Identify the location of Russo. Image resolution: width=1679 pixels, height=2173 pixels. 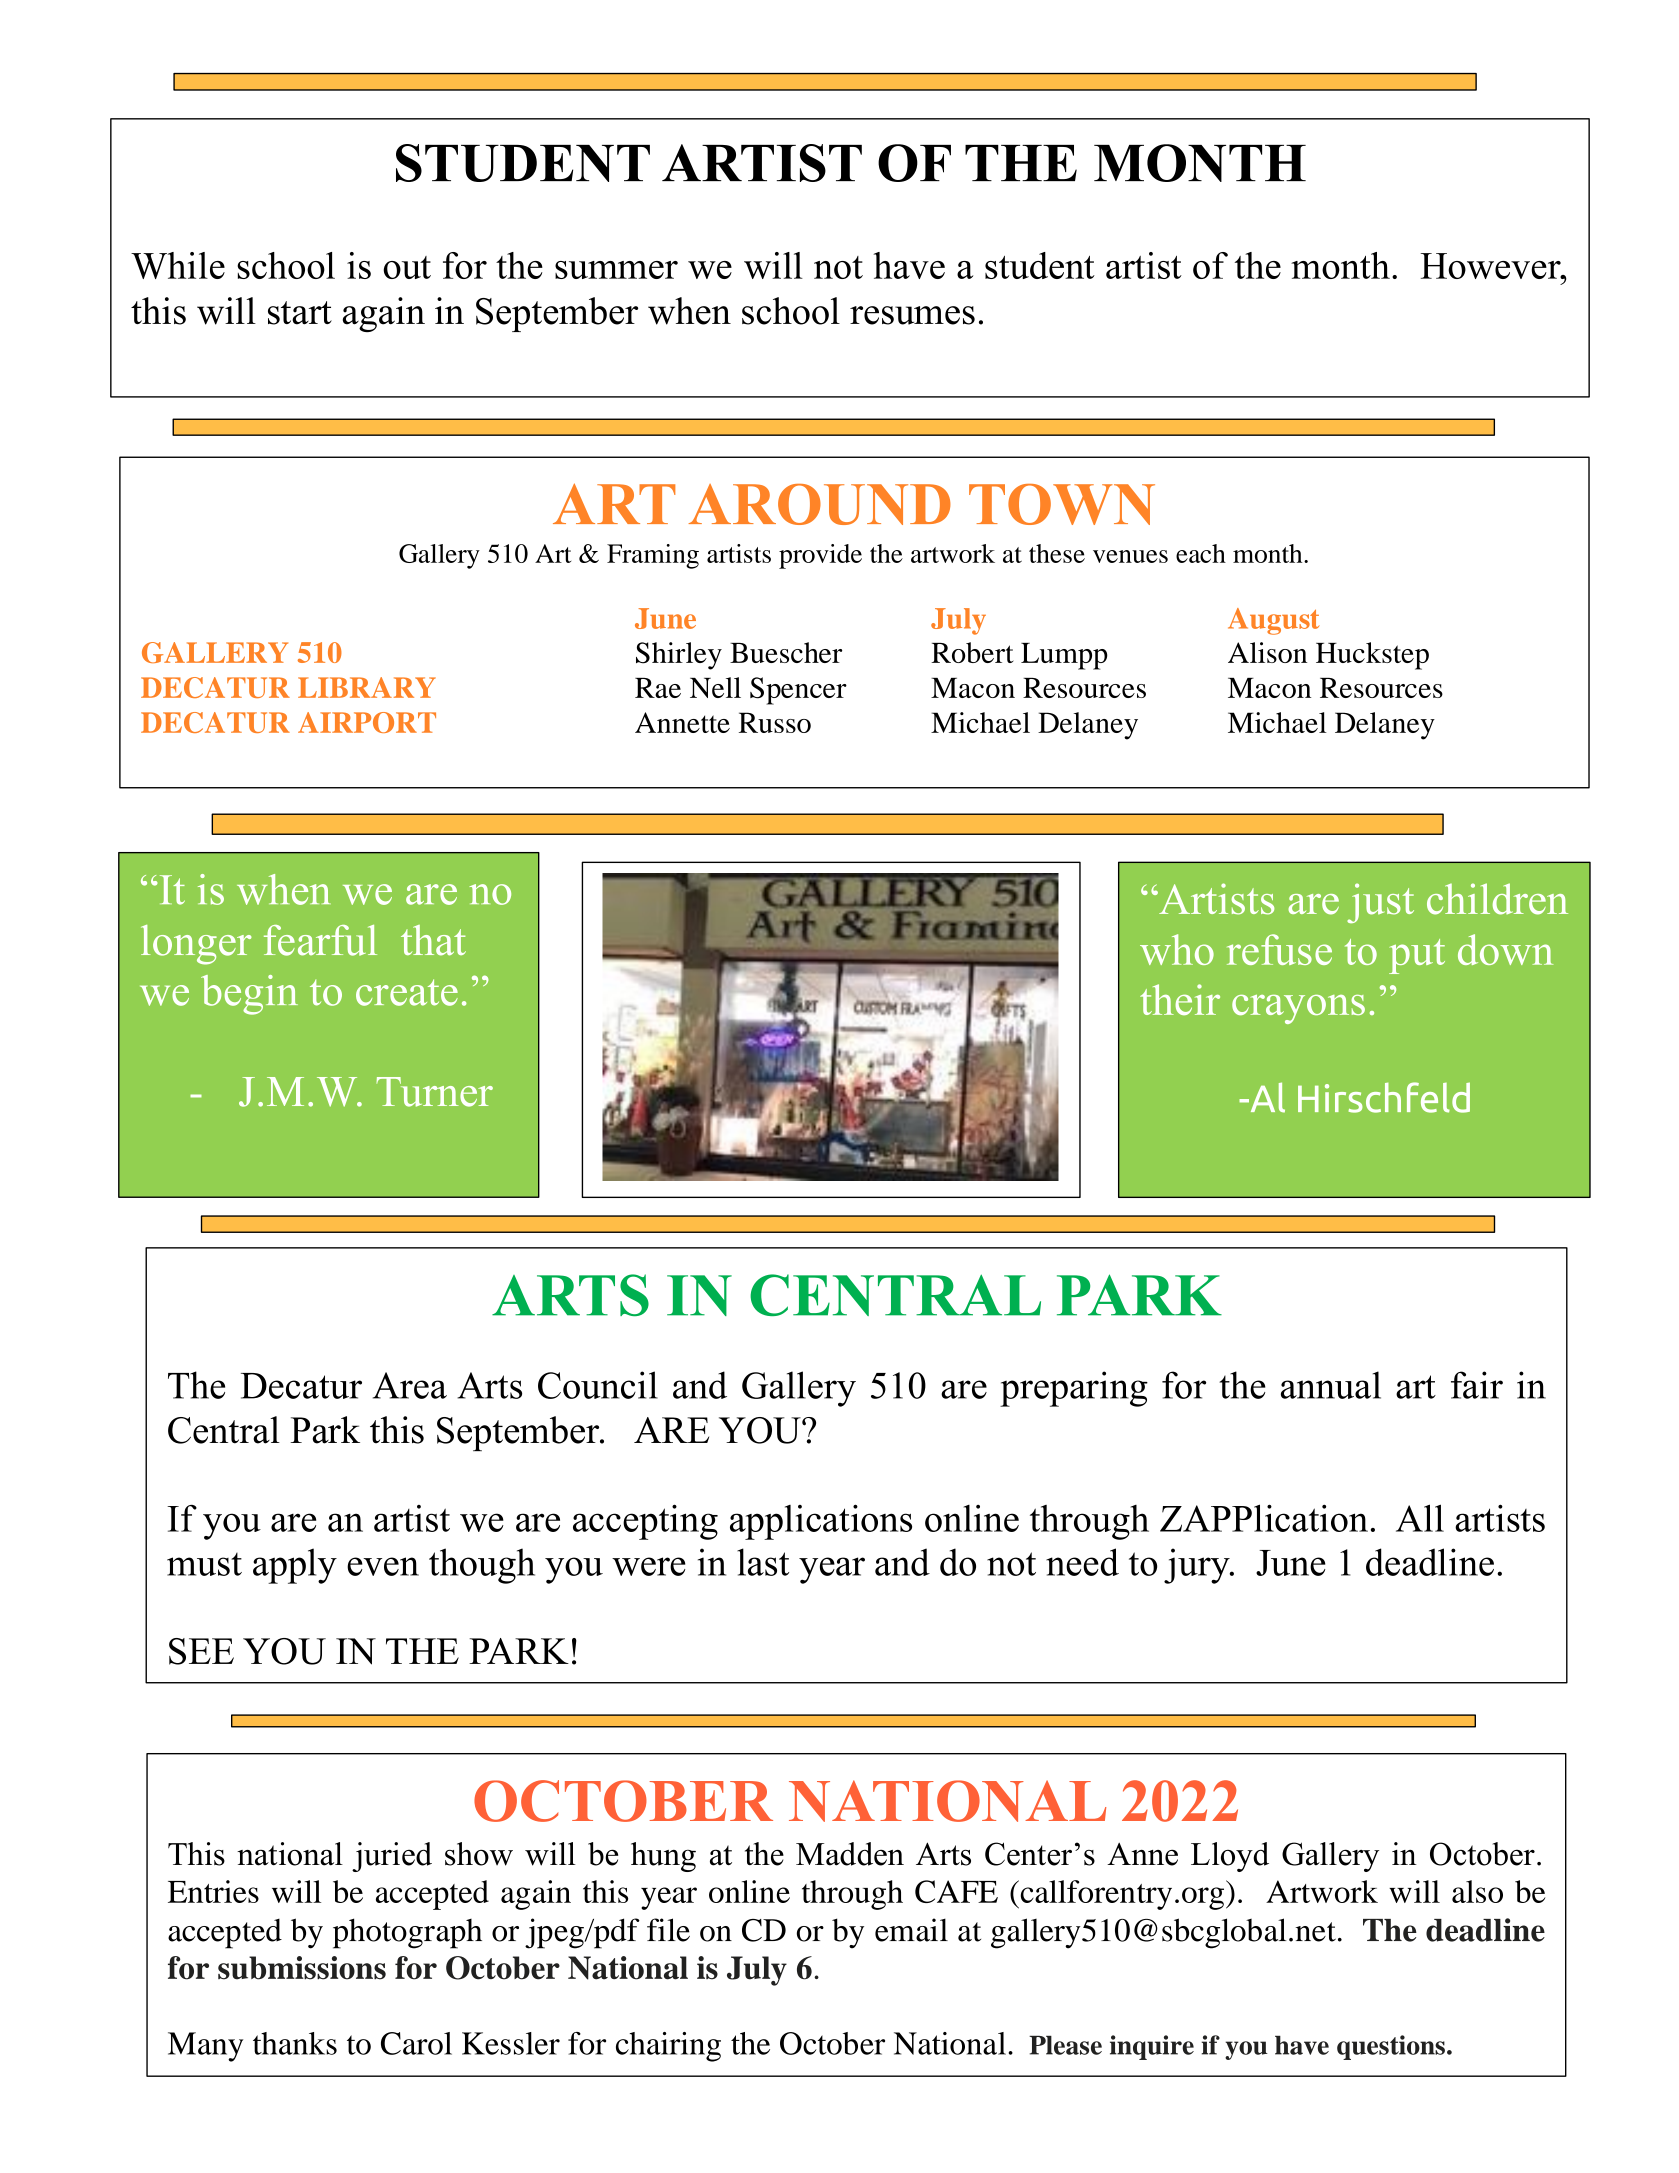
(775, 722).
